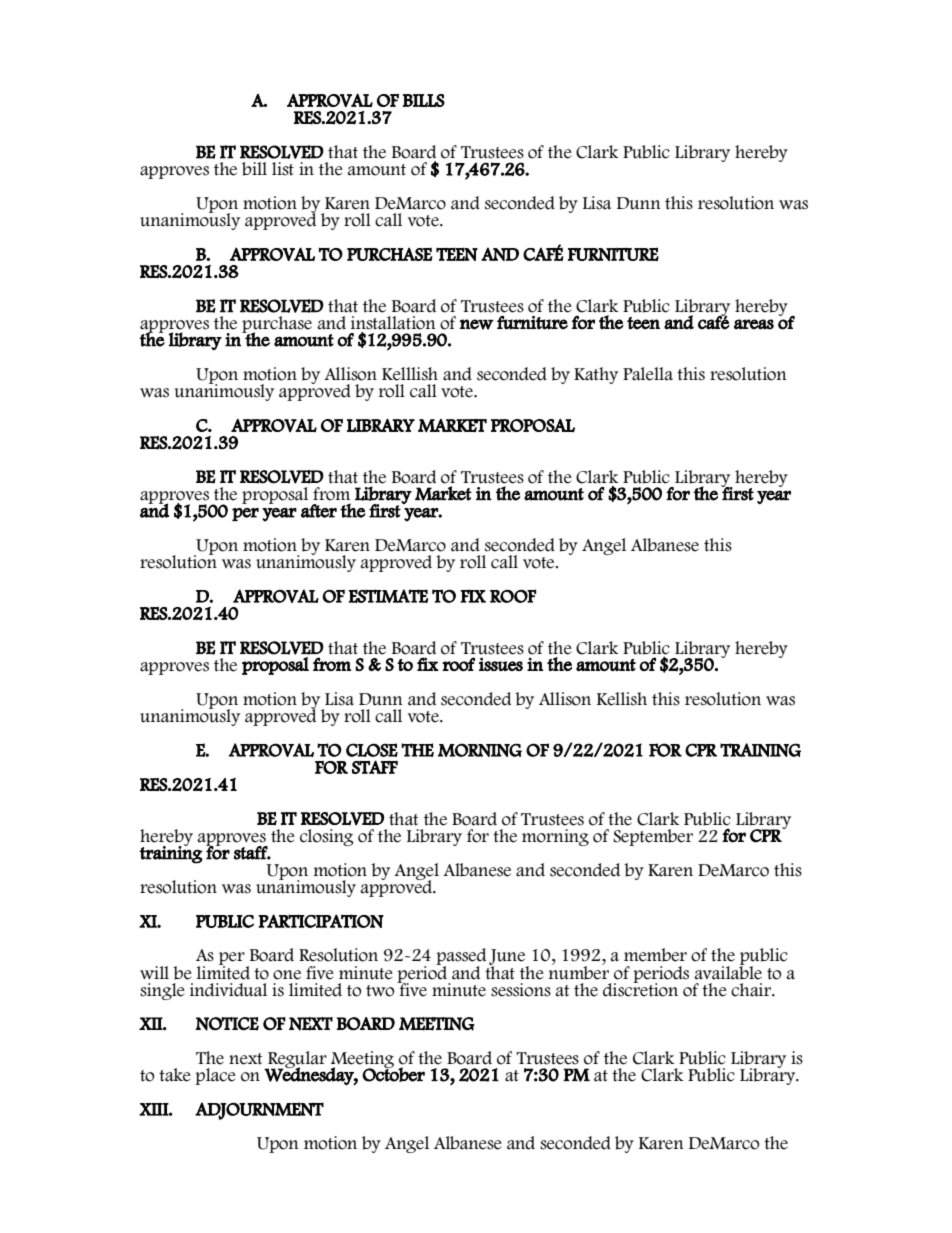 The image size is (952, 1233). Describe the element at coordinates (388, 596) in the screenshot. I see `ESTIMATE` at that location.
